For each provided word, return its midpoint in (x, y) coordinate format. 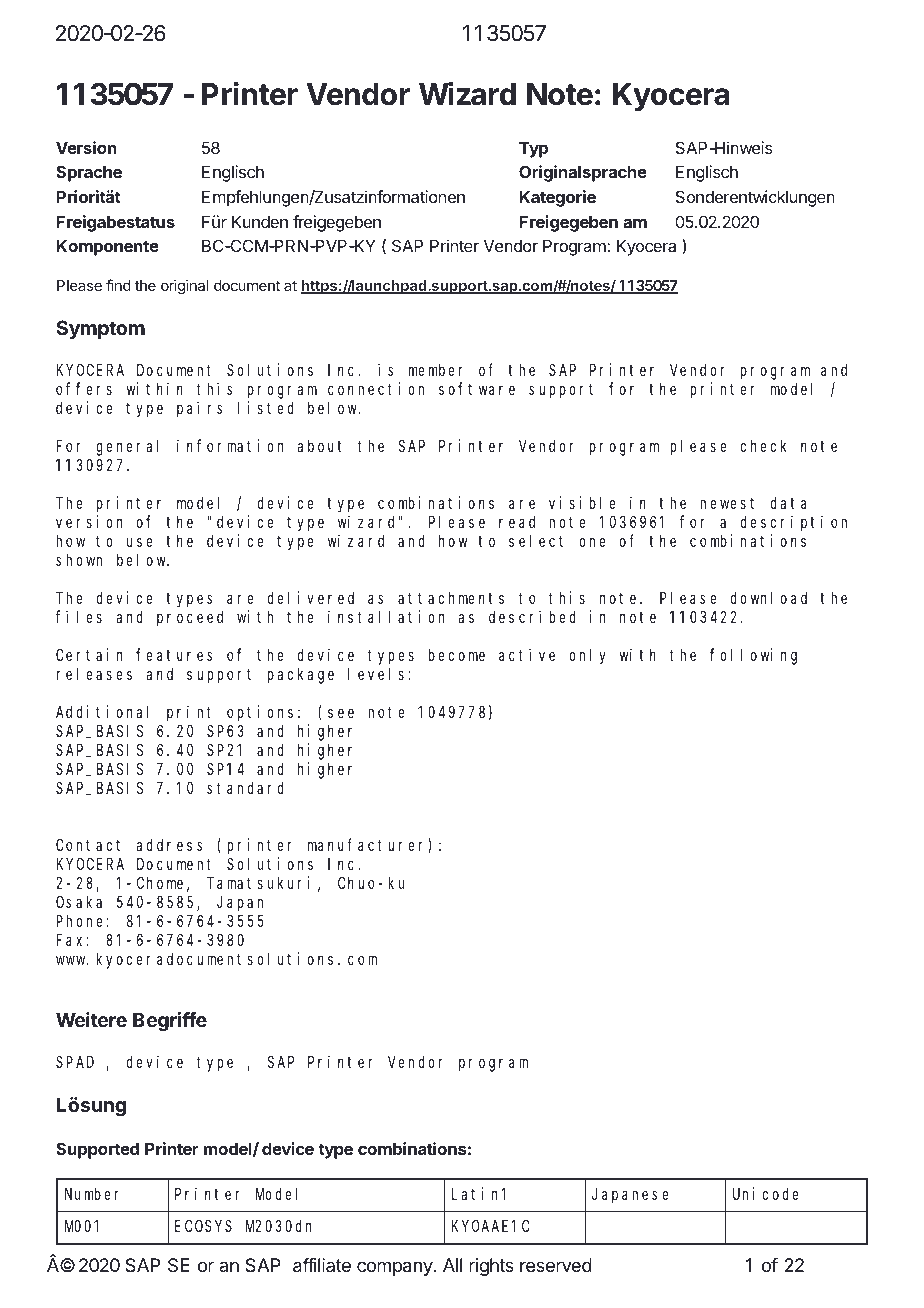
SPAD (75, 1062)
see (341, 713)
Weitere (91, 1019)
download (768, 598)
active (527, 654)
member (436, 370)
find (118, 285)
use (140, 542)
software (477, 389)
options (260, 713)
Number (92, 1193)
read (517, 521)
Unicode (766, 1193)
